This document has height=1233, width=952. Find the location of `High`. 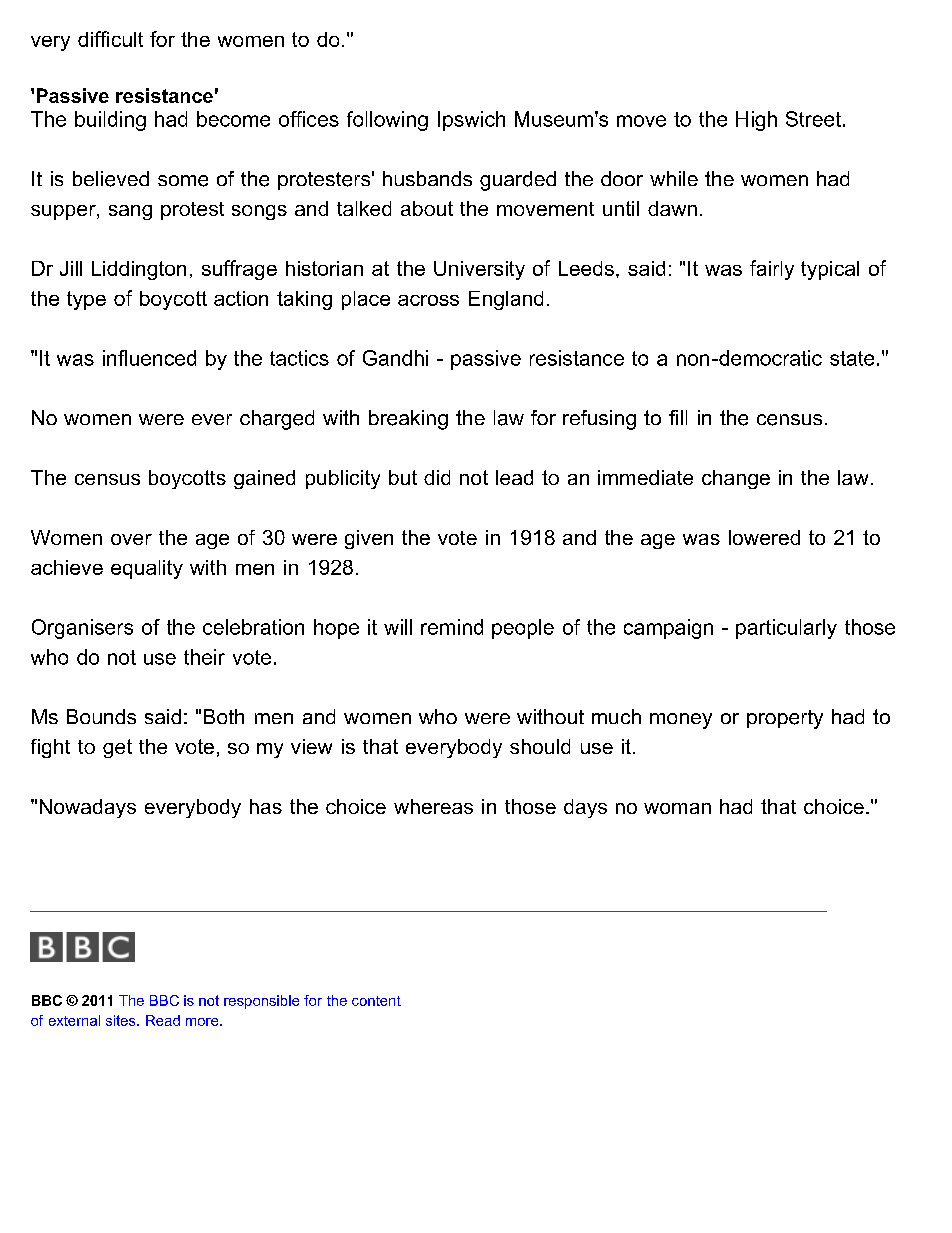

High is located at coordinates (756, 121).
